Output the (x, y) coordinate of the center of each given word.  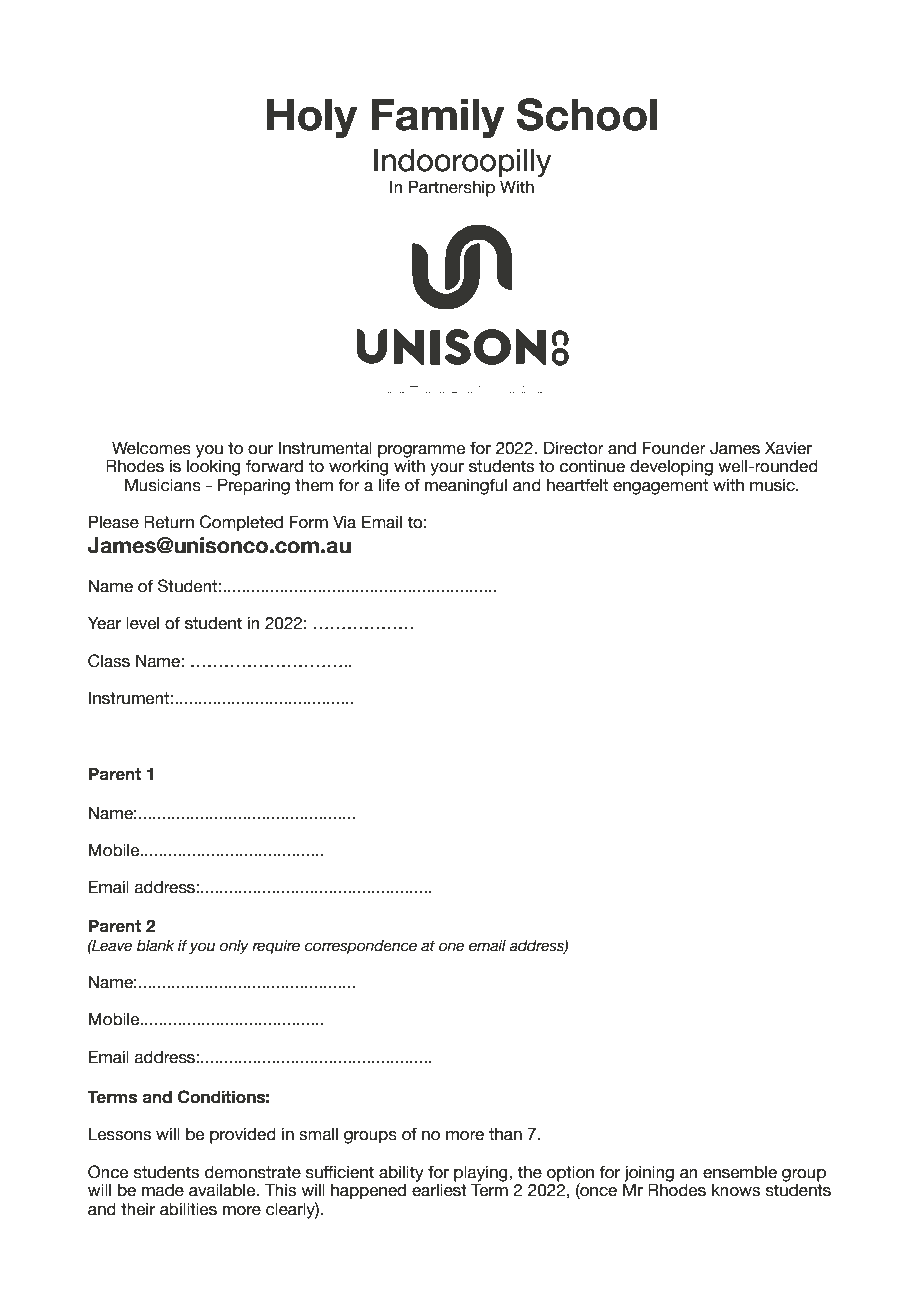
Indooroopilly (463, 163)
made (163, 1190)
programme (422, 452)
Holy (312, 118)
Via (344, 522)
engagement (660, 487)
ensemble (740, 1172)
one (451, 947)
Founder (674, 448)
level (142, 623)
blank (155, 946)
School (587, 114)
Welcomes (151, 448)
